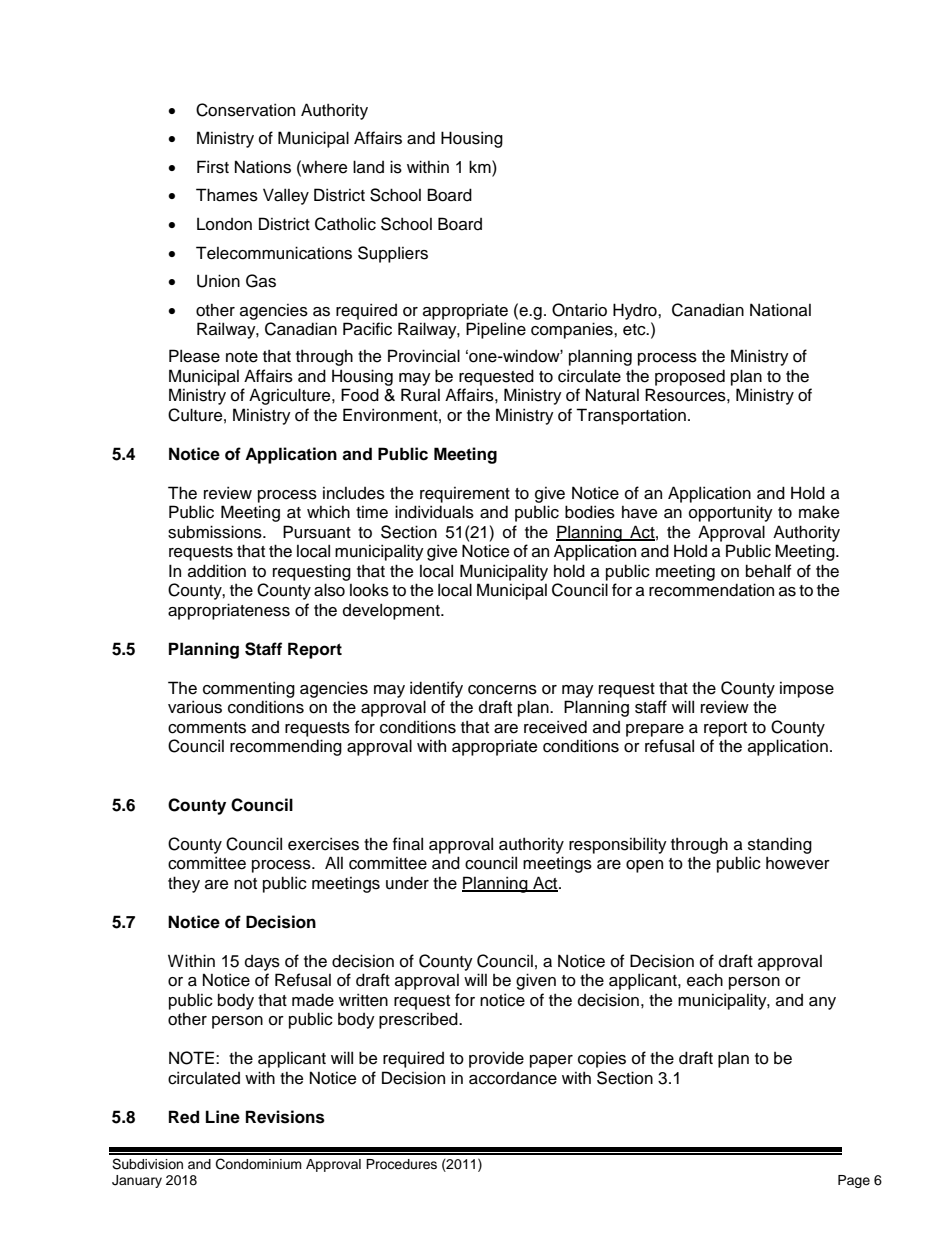 Image resolution: width=952 pixels, height=1233 pixels. What do you see at coordinates (368, 167) in the page?
I see `land` at bounding box center [368, 167].
